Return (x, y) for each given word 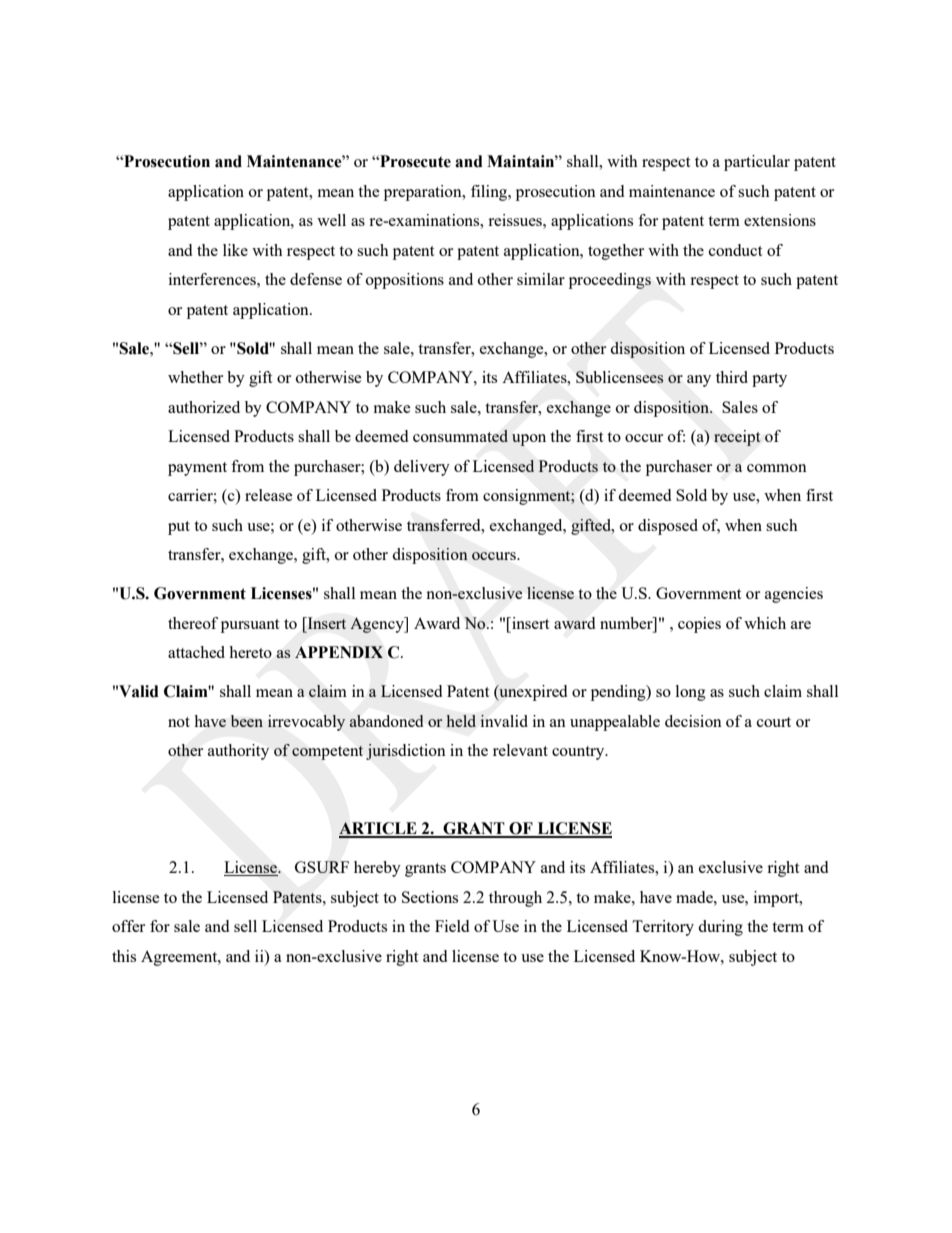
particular (757, 163)
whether (195, 377)
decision (693, 721)
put (179, 528)
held (461, 721)
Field (452, 926)
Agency (378, 625)
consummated (460, 436)
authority (238, 752)
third (732, 377)
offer (128, 926)
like (235, 250)
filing (490, 193)
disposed (668, 527)
